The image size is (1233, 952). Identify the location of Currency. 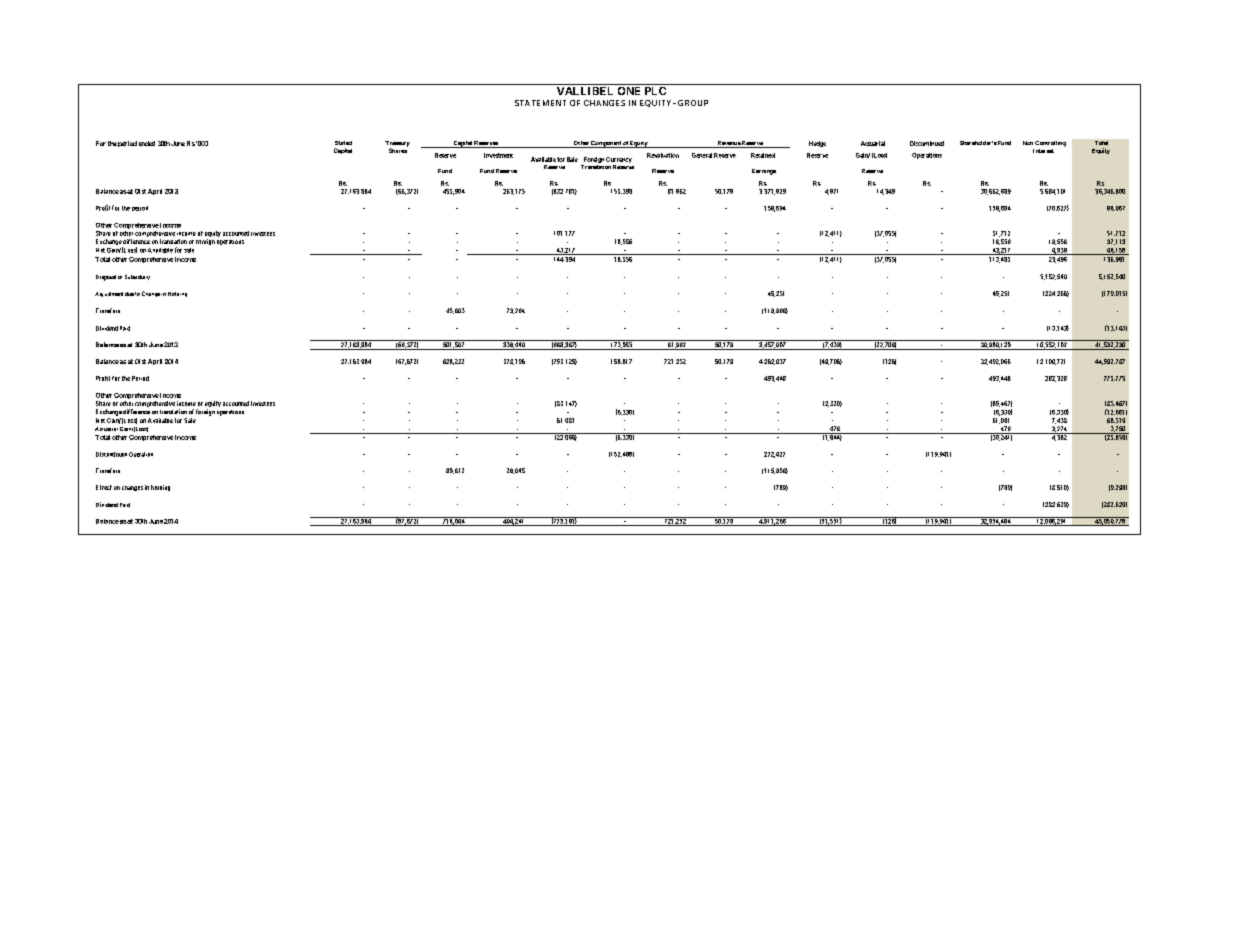
(619, 160).
